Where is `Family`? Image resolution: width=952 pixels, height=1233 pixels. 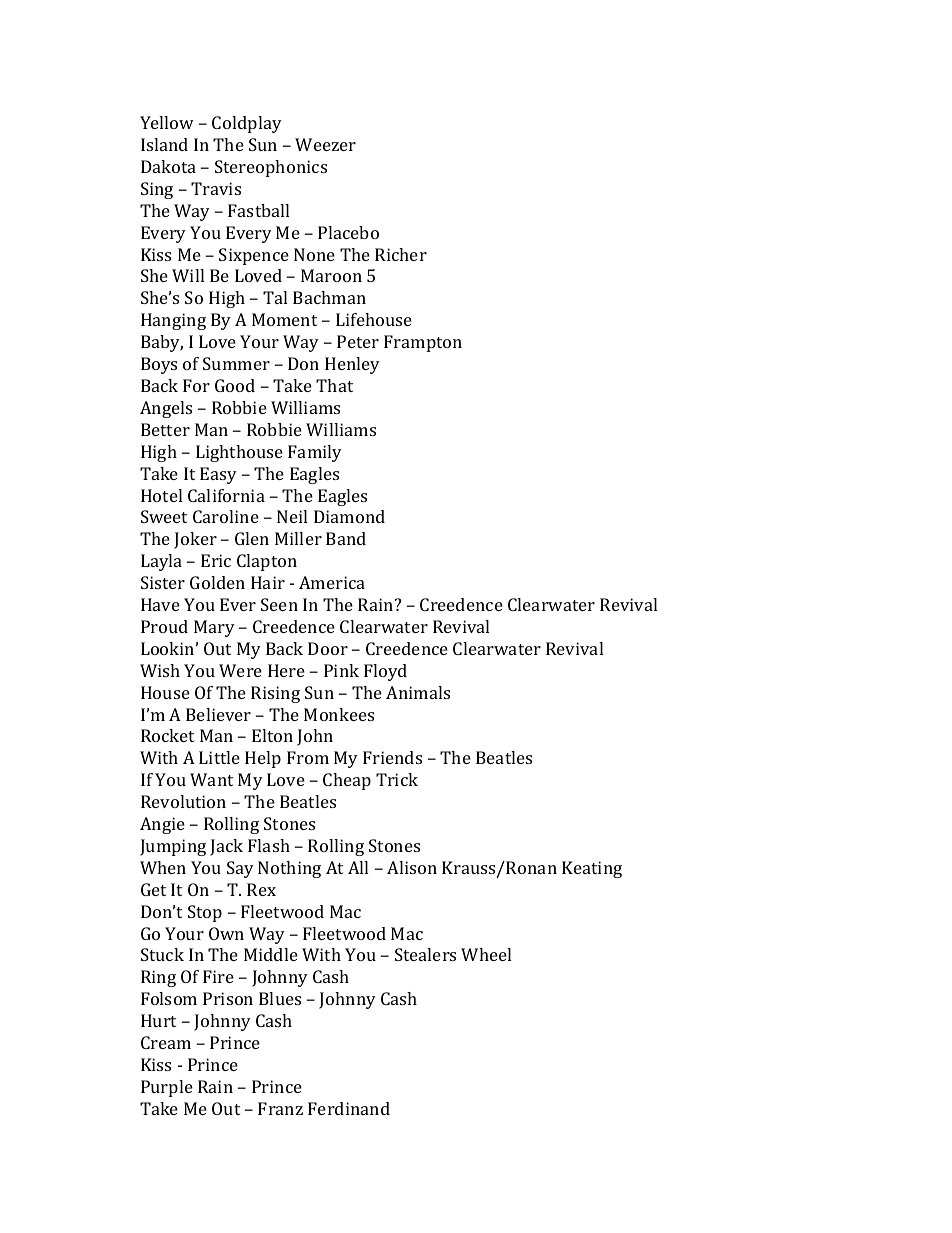
Family is located at coordinates (315, 453).
